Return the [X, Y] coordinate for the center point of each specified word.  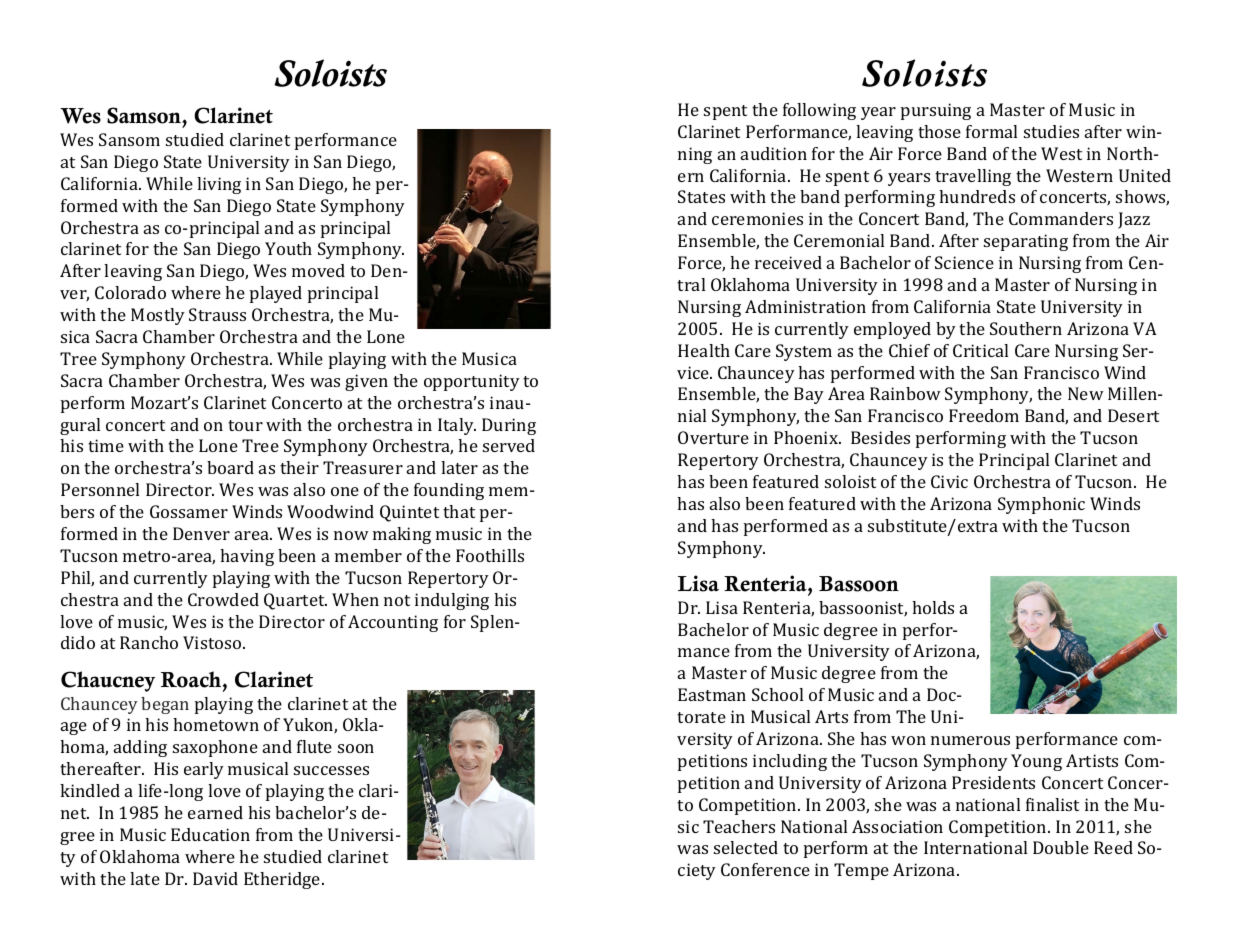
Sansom [129, 139]
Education [210, 834]
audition [774, 153]
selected [746, 847]
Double [1061, 847]
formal [991, 131]
